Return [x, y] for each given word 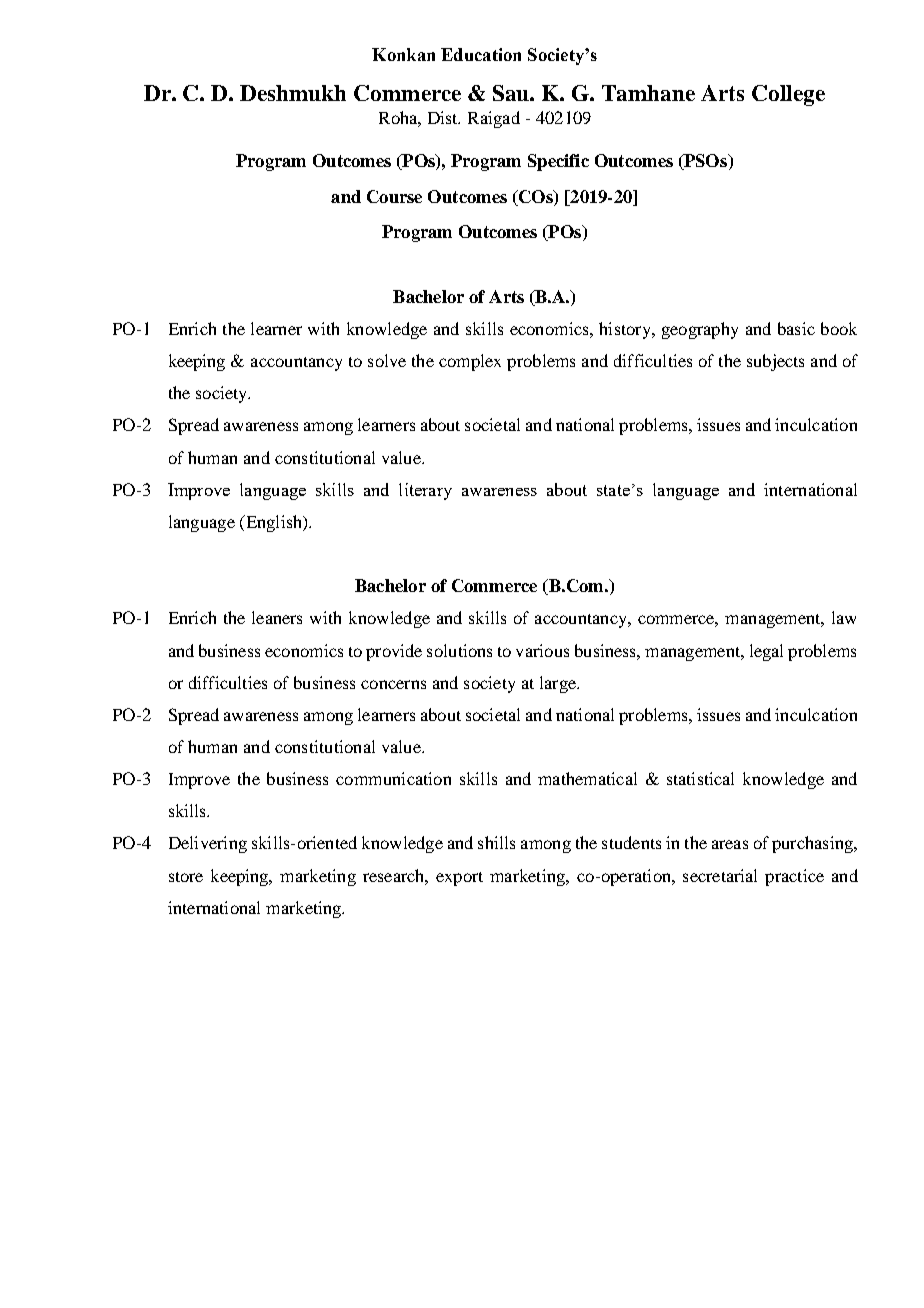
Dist [444, 117]
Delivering [208, 844]
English [274, 523]
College [788, 95]
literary [425, 491]
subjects [775, 362]
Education [481, 54]
